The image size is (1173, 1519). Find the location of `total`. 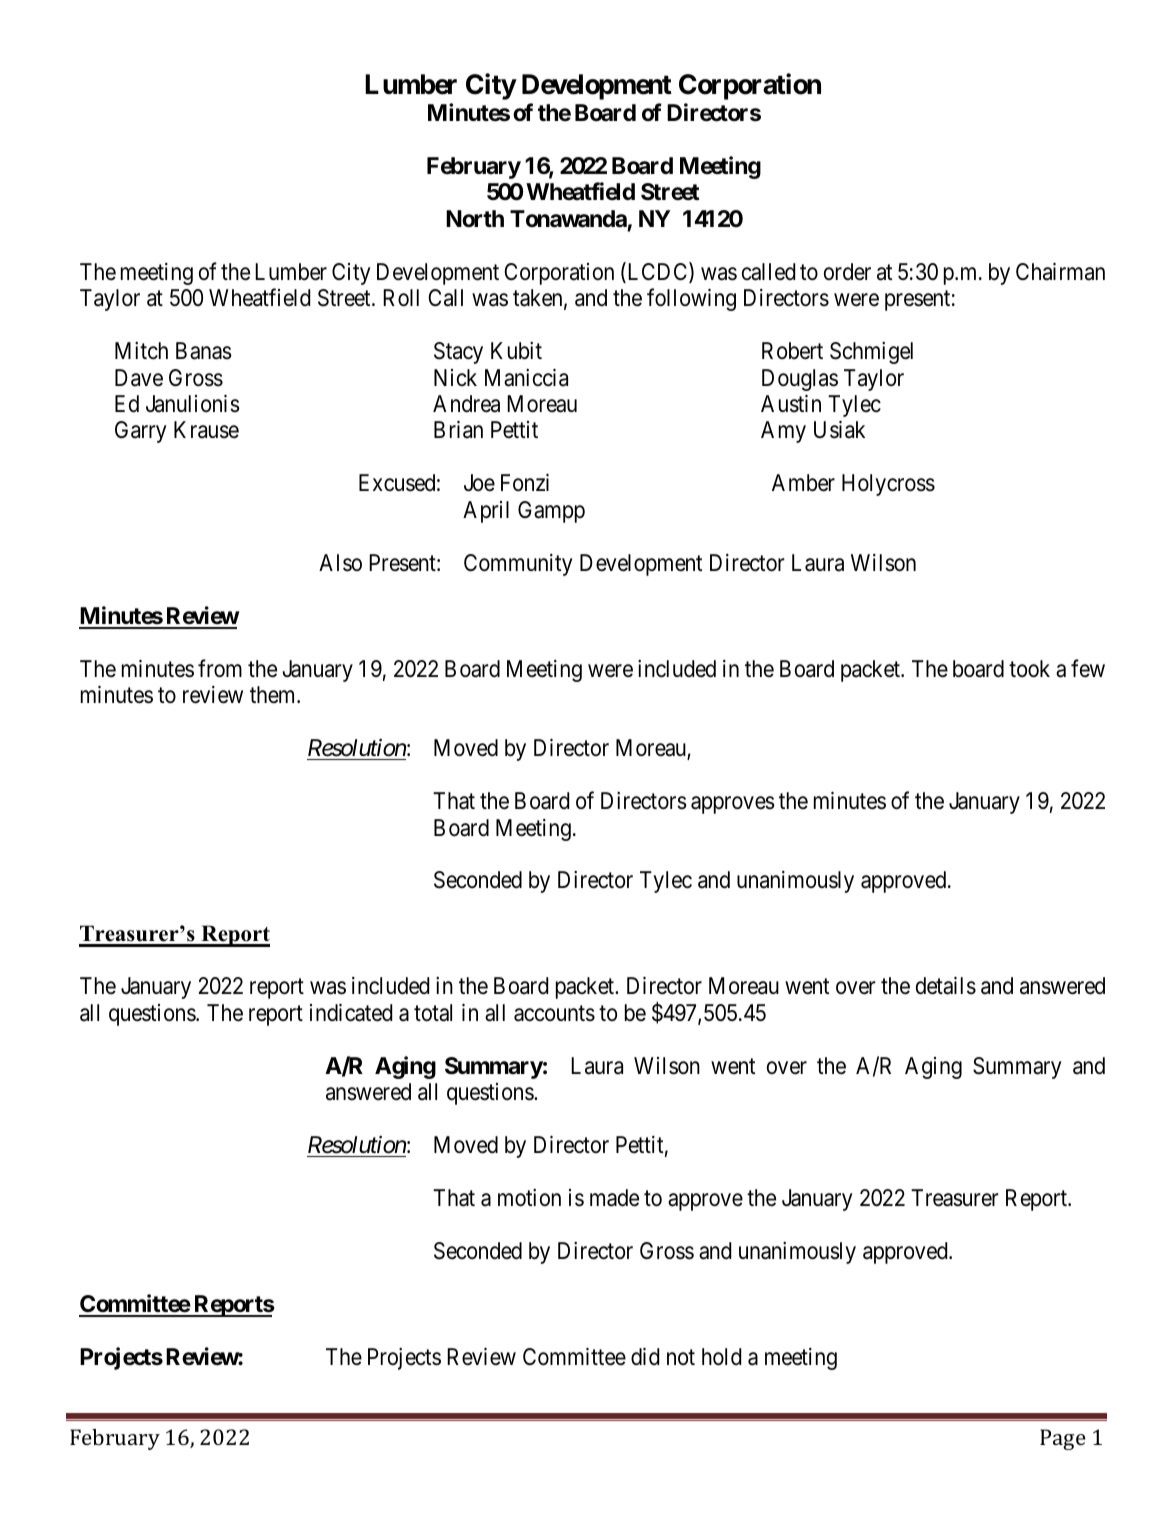

total is located at coordinates (433, 1013).
